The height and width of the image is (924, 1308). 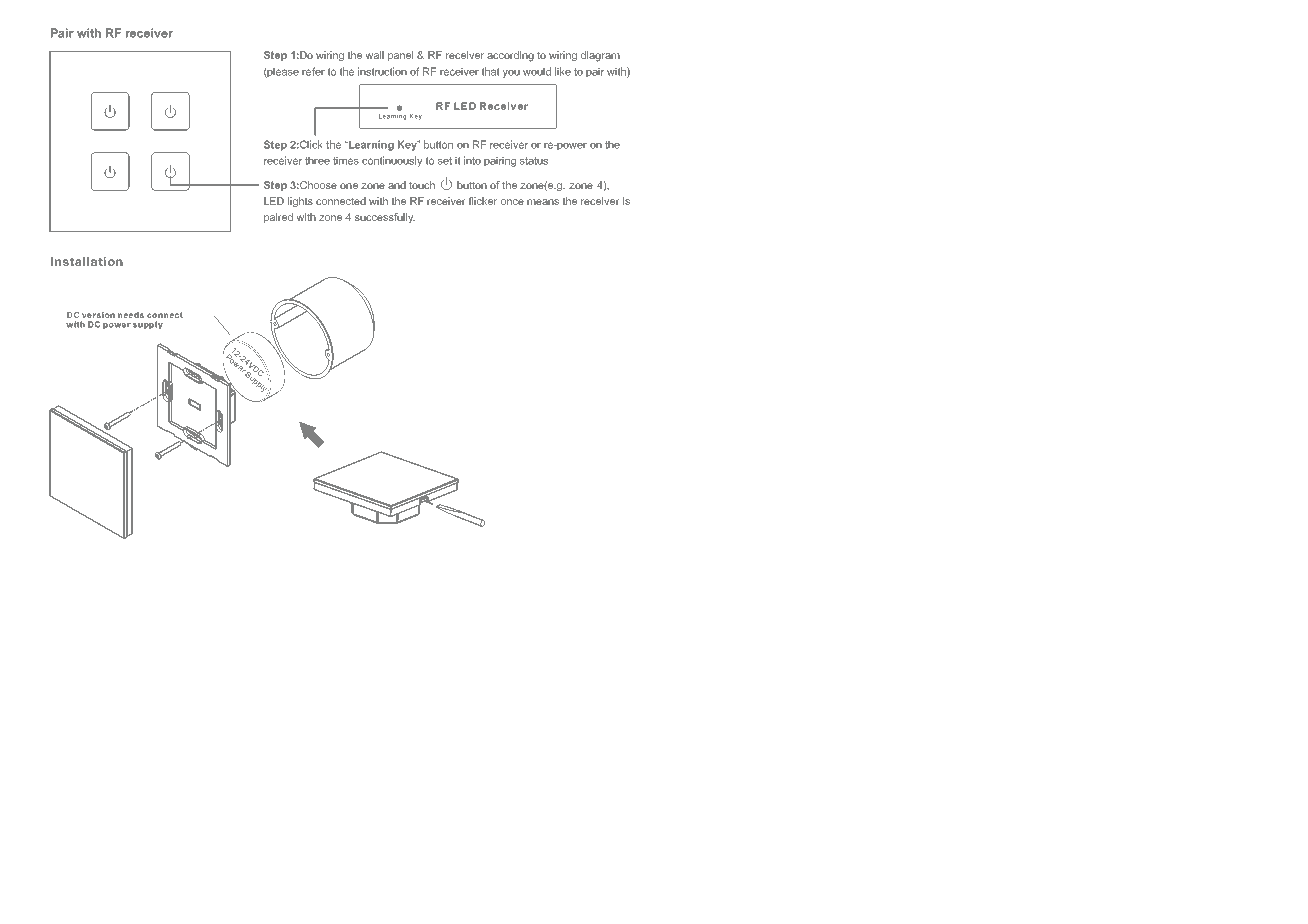 What do you see at coordinates (317, 160) in the image?
I see `three` at bounding box center [317, 160].
